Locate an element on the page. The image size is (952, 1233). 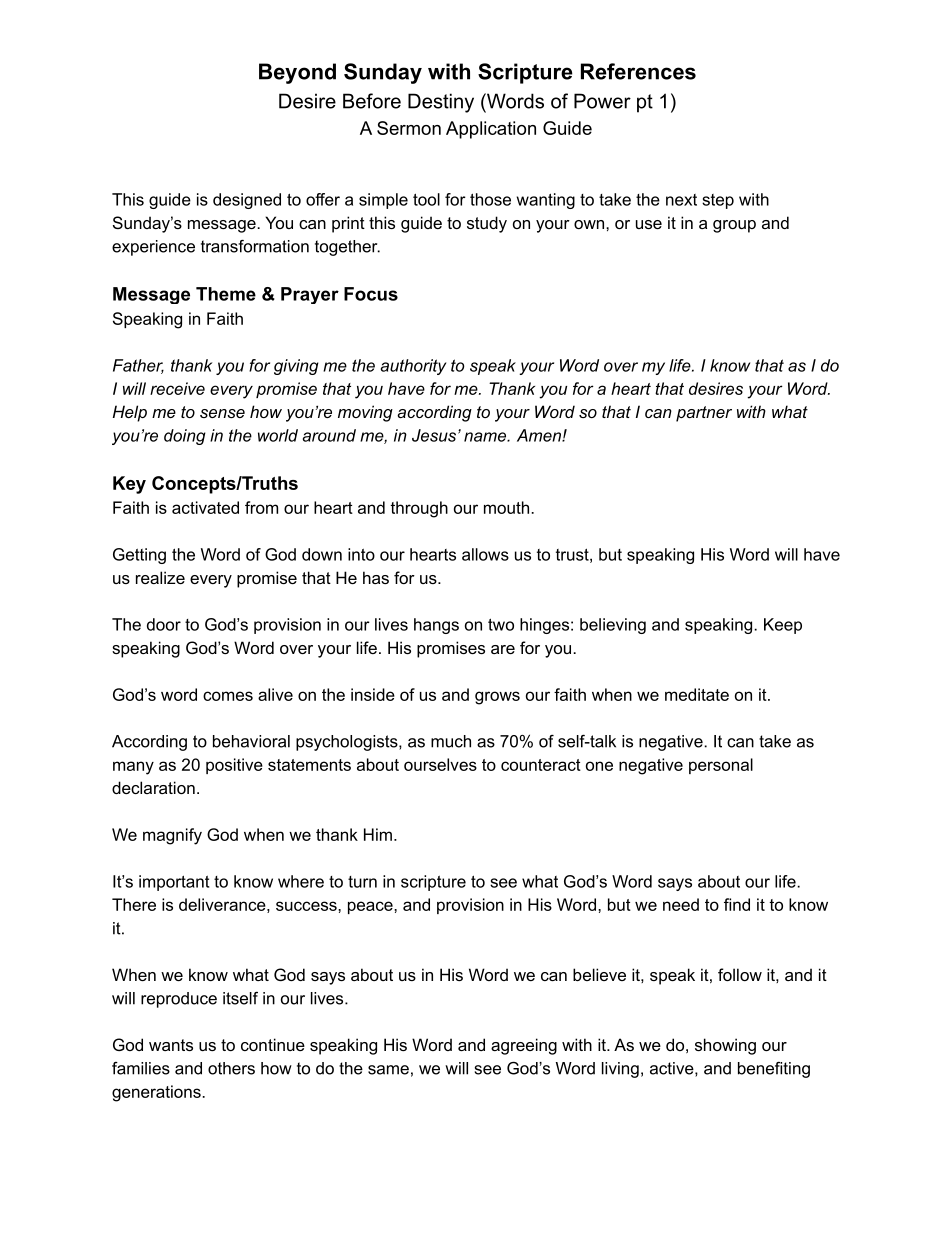
Destiny is located at coordinates (441, 103).
